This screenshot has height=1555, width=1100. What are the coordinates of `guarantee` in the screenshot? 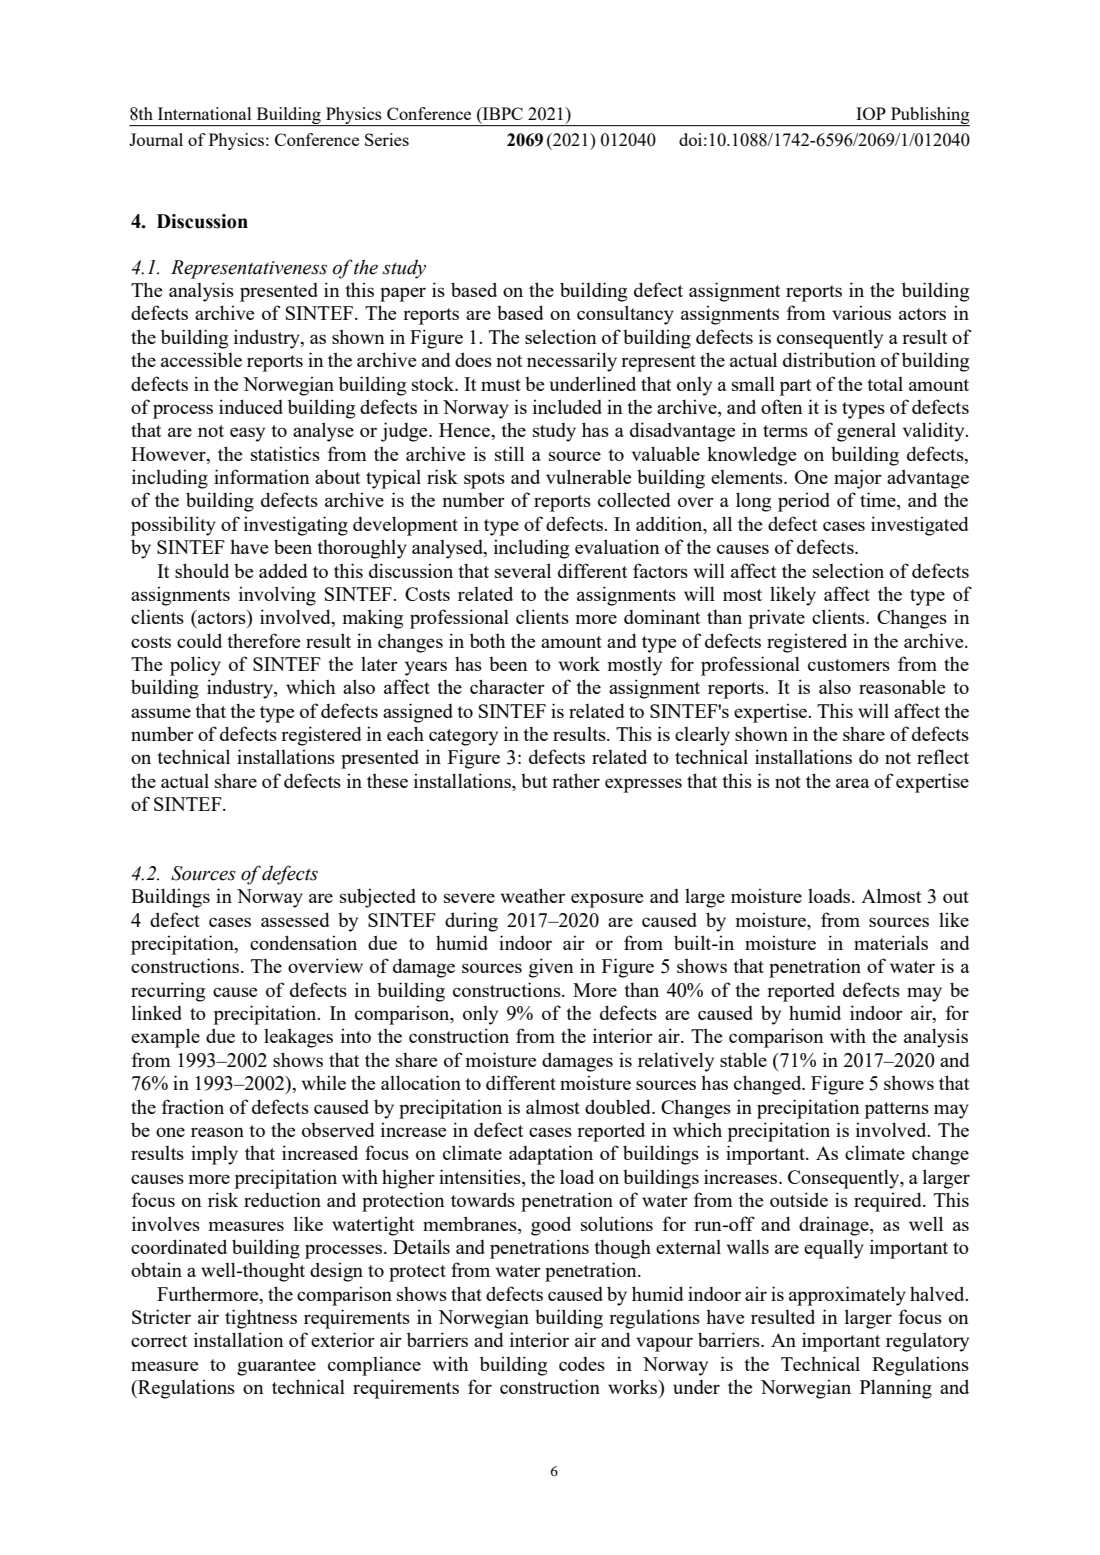 It's located at (276, 1367).
